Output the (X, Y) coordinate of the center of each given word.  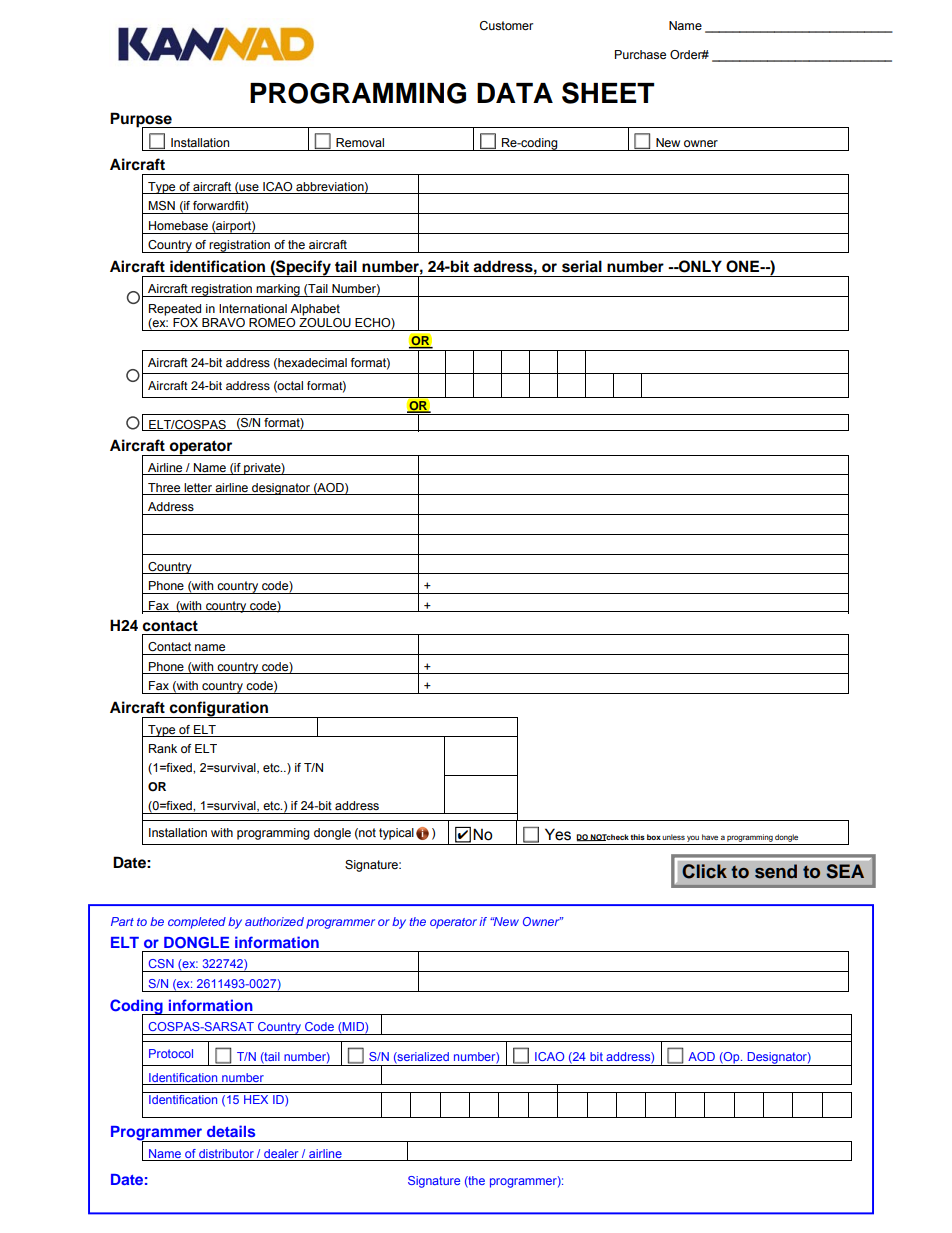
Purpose (142, 120)
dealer (281, 1153)
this (637, 837)
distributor (226, 1153)
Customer (506, 25)
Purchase (640, 54)
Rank (163, 748)
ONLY (699, 266)
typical (396, 834)
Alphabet (315, 310)
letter (198, 487)
